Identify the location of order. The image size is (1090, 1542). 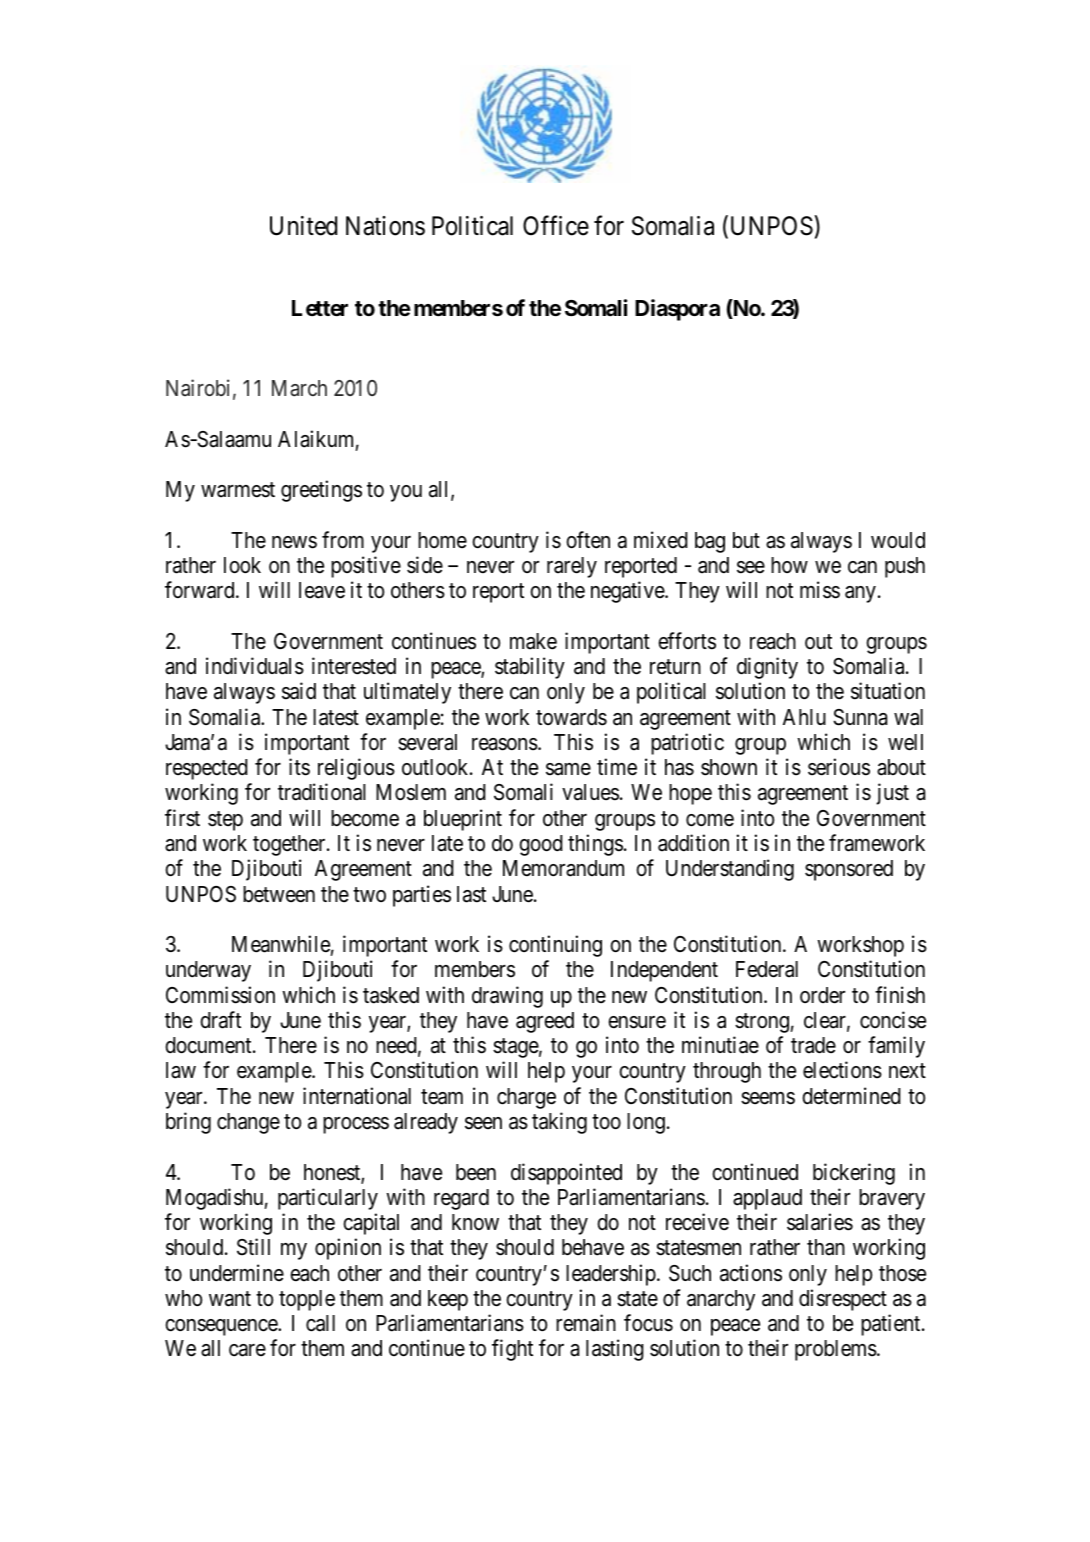
(822, 995).
